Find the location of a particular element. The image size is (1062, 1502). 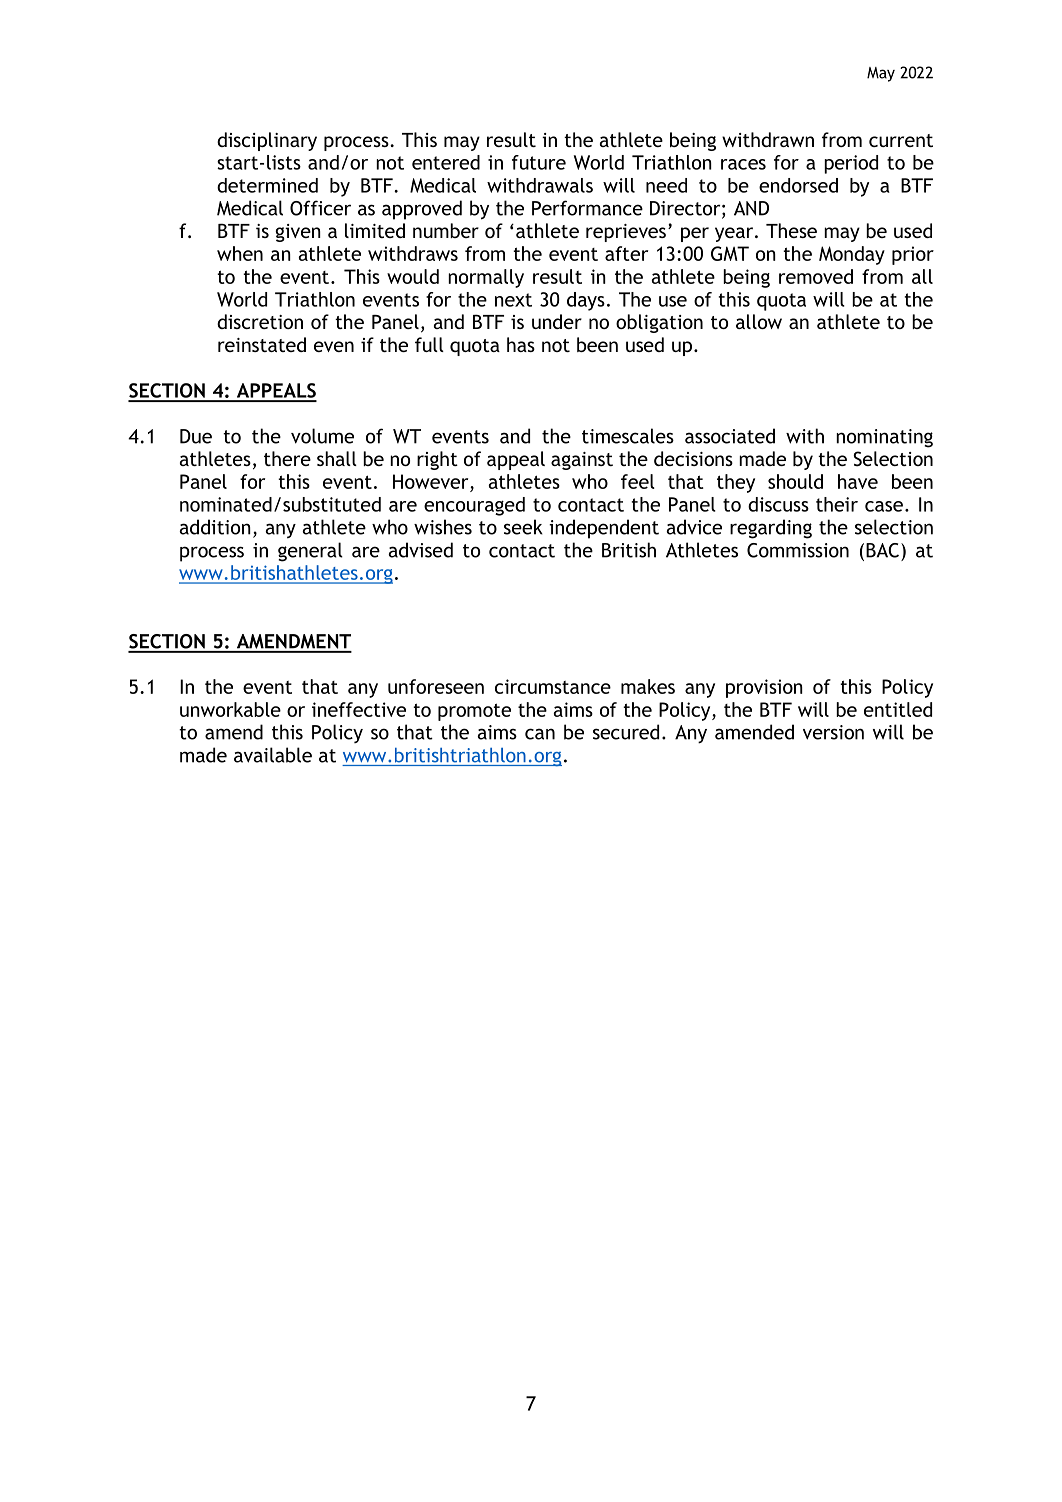

seek is located at coordinates (523, 527).
